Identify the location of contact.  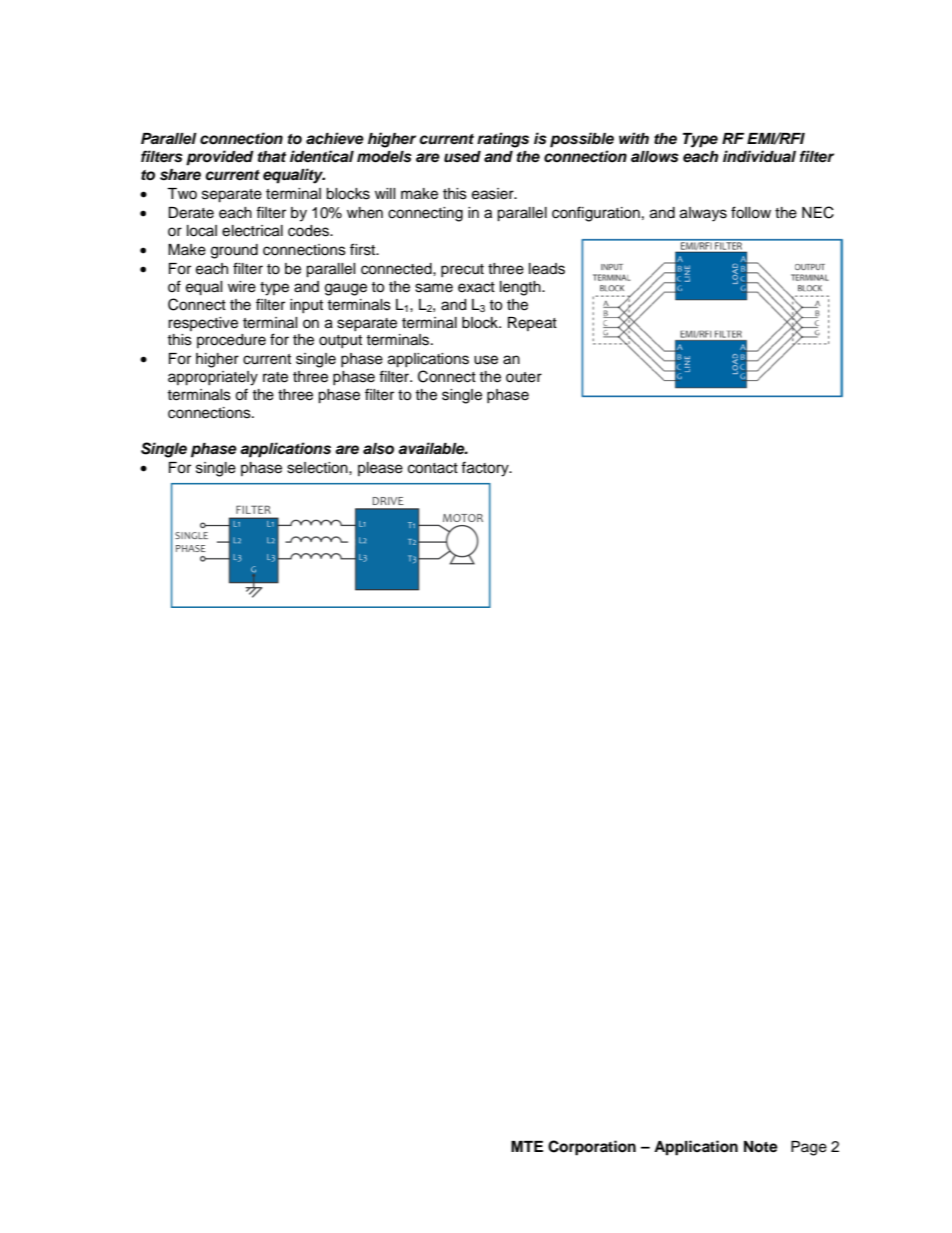
(433, 468).
